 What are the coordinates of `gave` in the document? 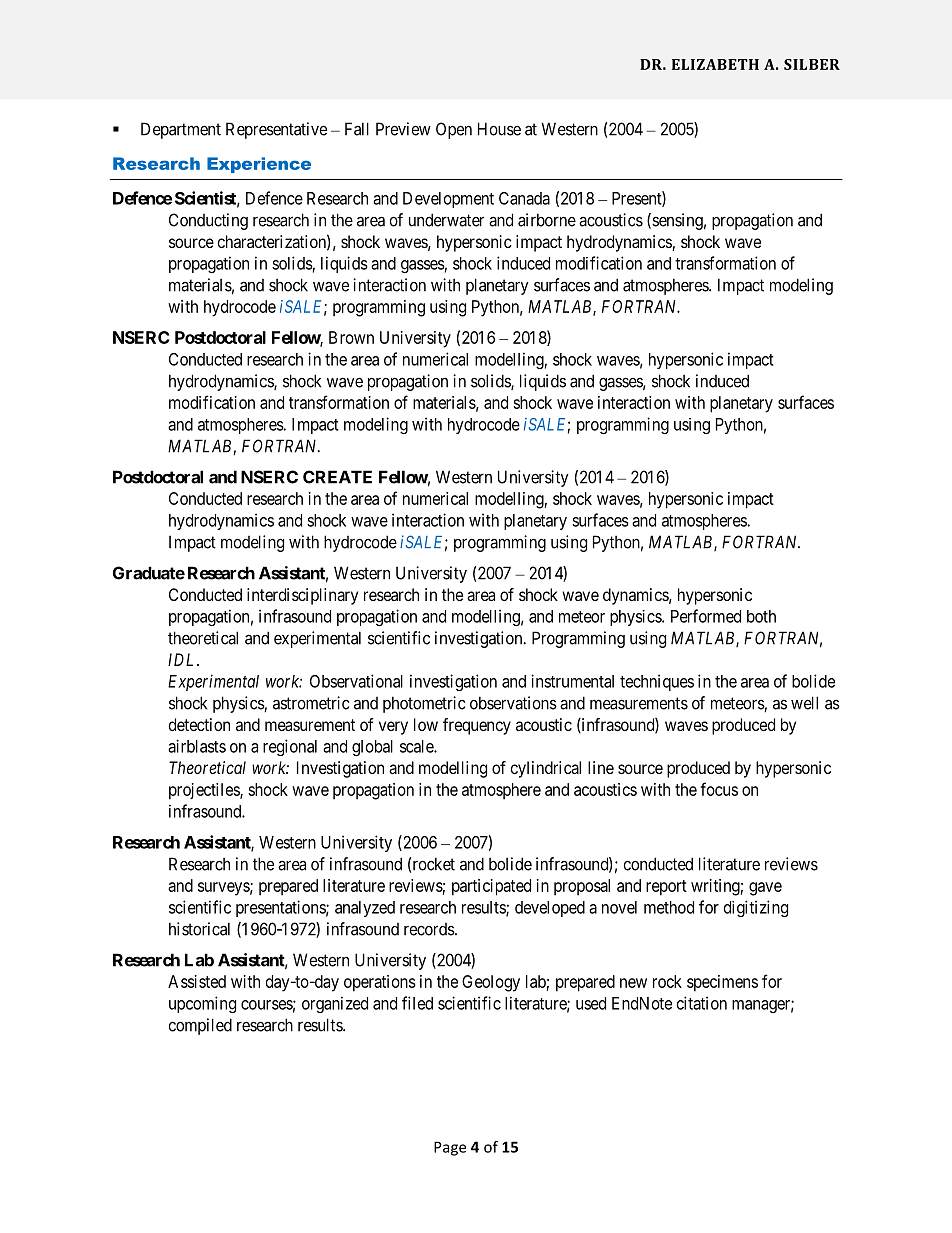 It's located at (765, 889).
